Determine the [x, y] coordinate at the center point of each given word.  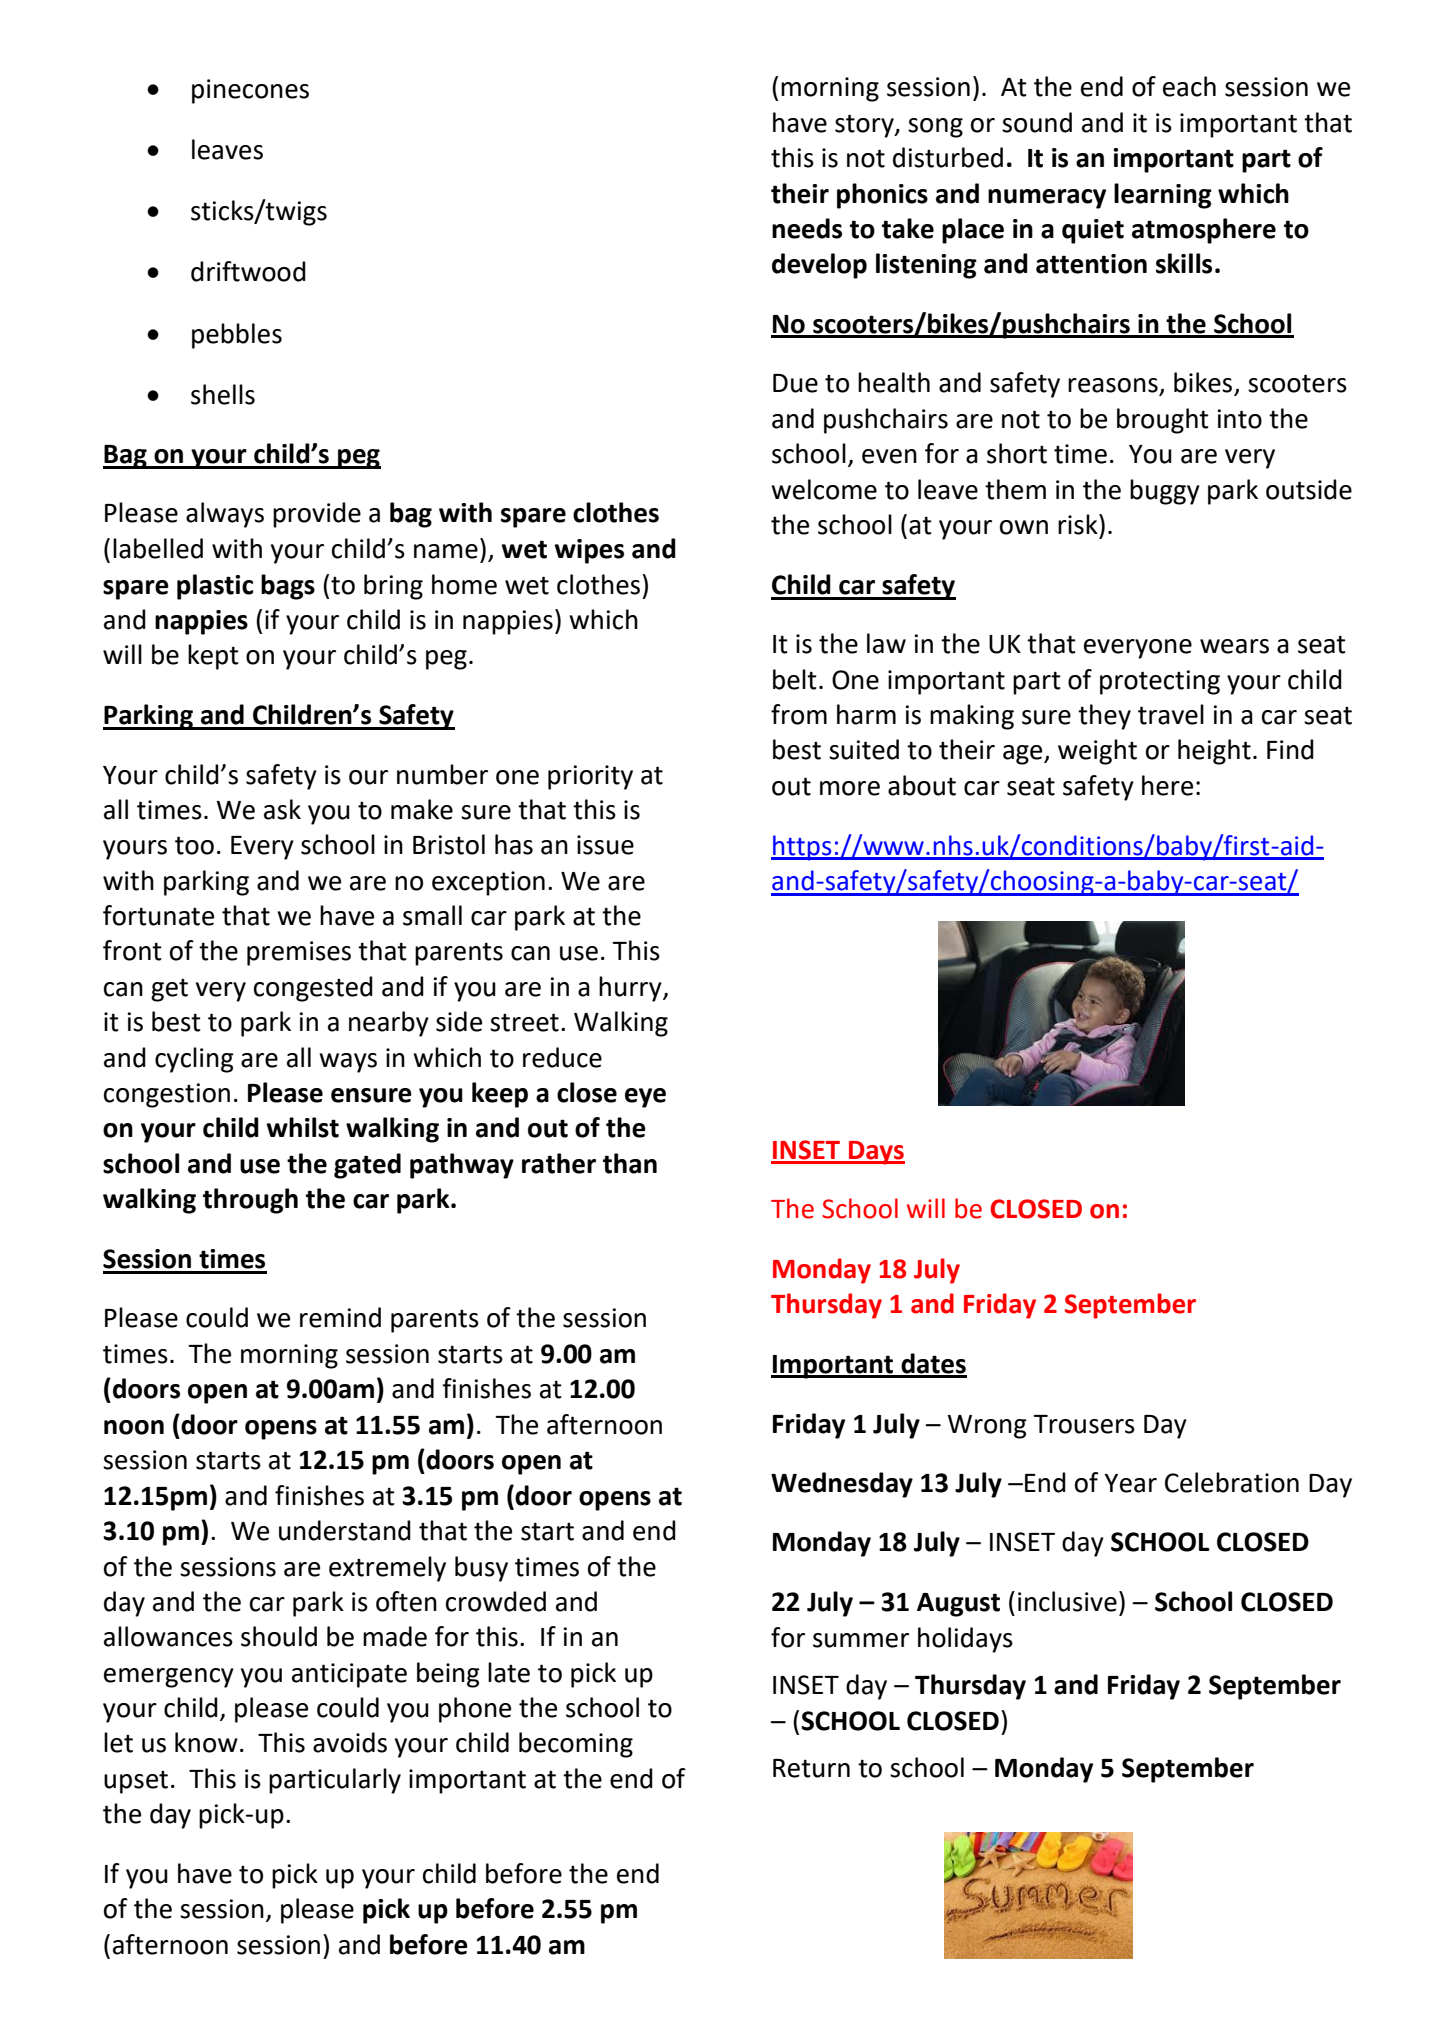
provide [317, 515]
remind [340, 1317]
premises [299, 953]
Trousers [1084, 1424]
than [630, 1163]
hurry [631, 989]
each [1189, 86]
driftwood [248, 271]
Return [811, 1768]
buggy [1165, 492]
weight [1097, 752]
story [865, 126]
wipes [589, 551]
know [206, 1742]
